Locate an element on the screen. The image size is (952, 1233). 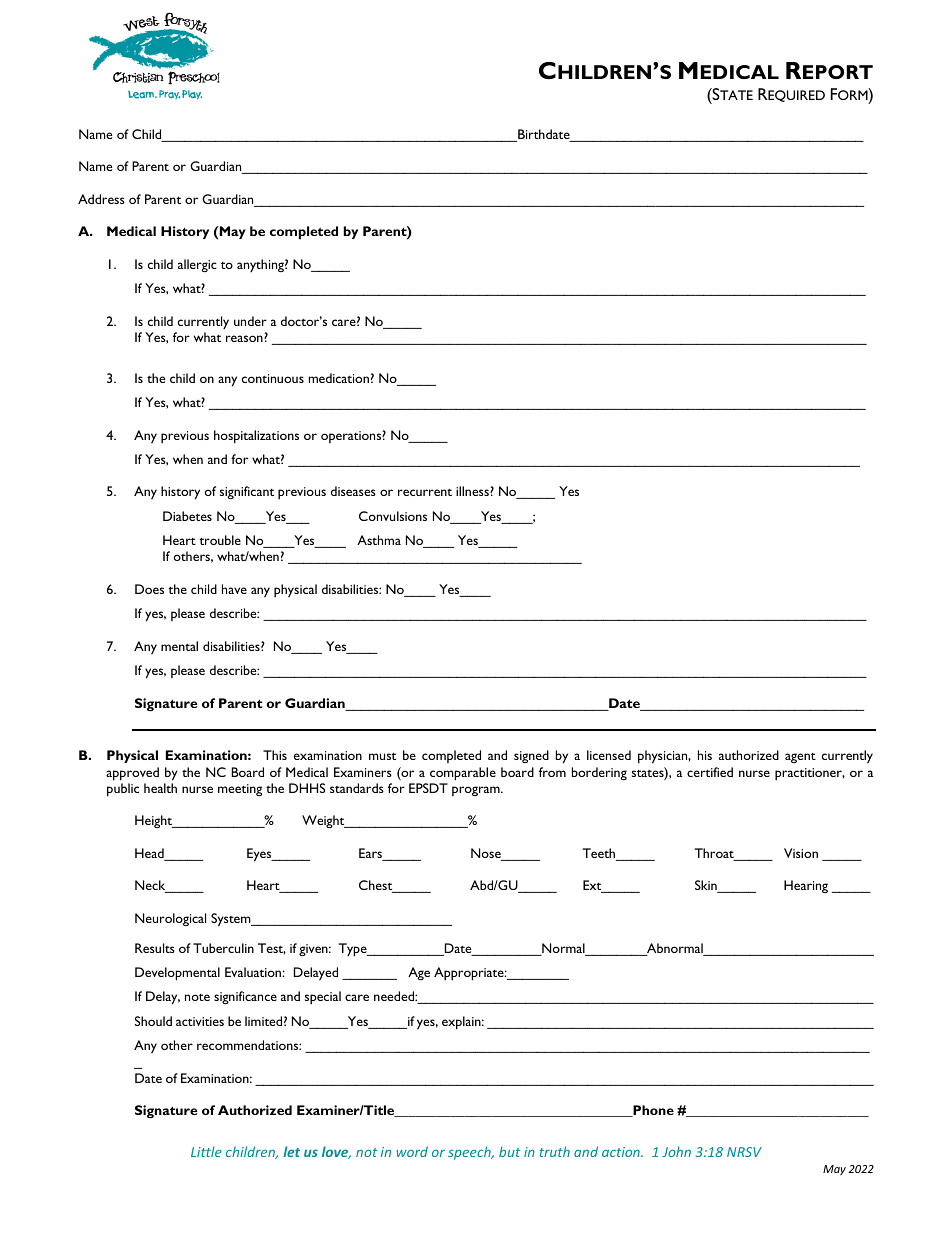
under is located at coordinates (250, 321).
